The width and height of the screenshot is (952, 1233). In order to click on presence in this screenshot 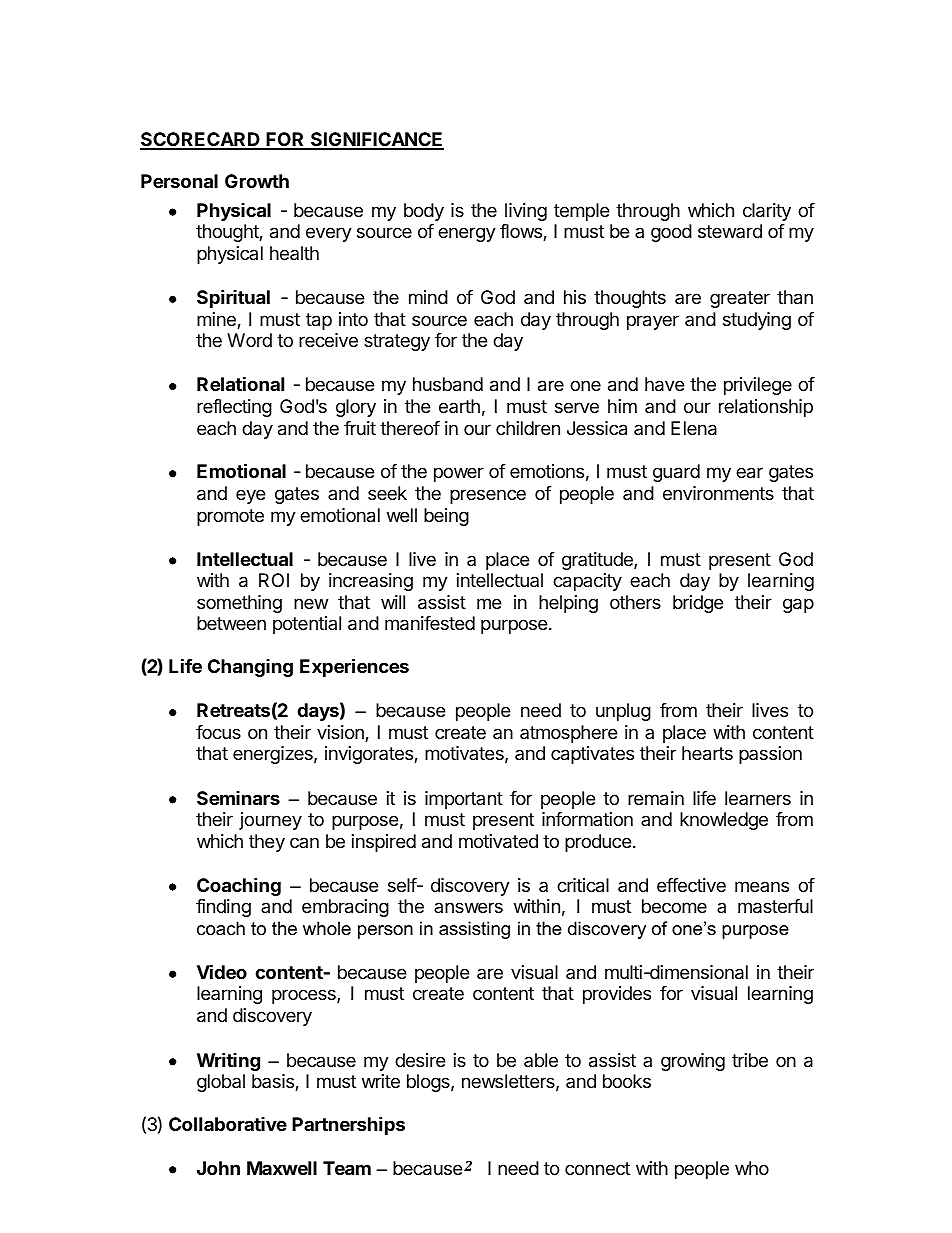, I will do `click(488, 496)`.
